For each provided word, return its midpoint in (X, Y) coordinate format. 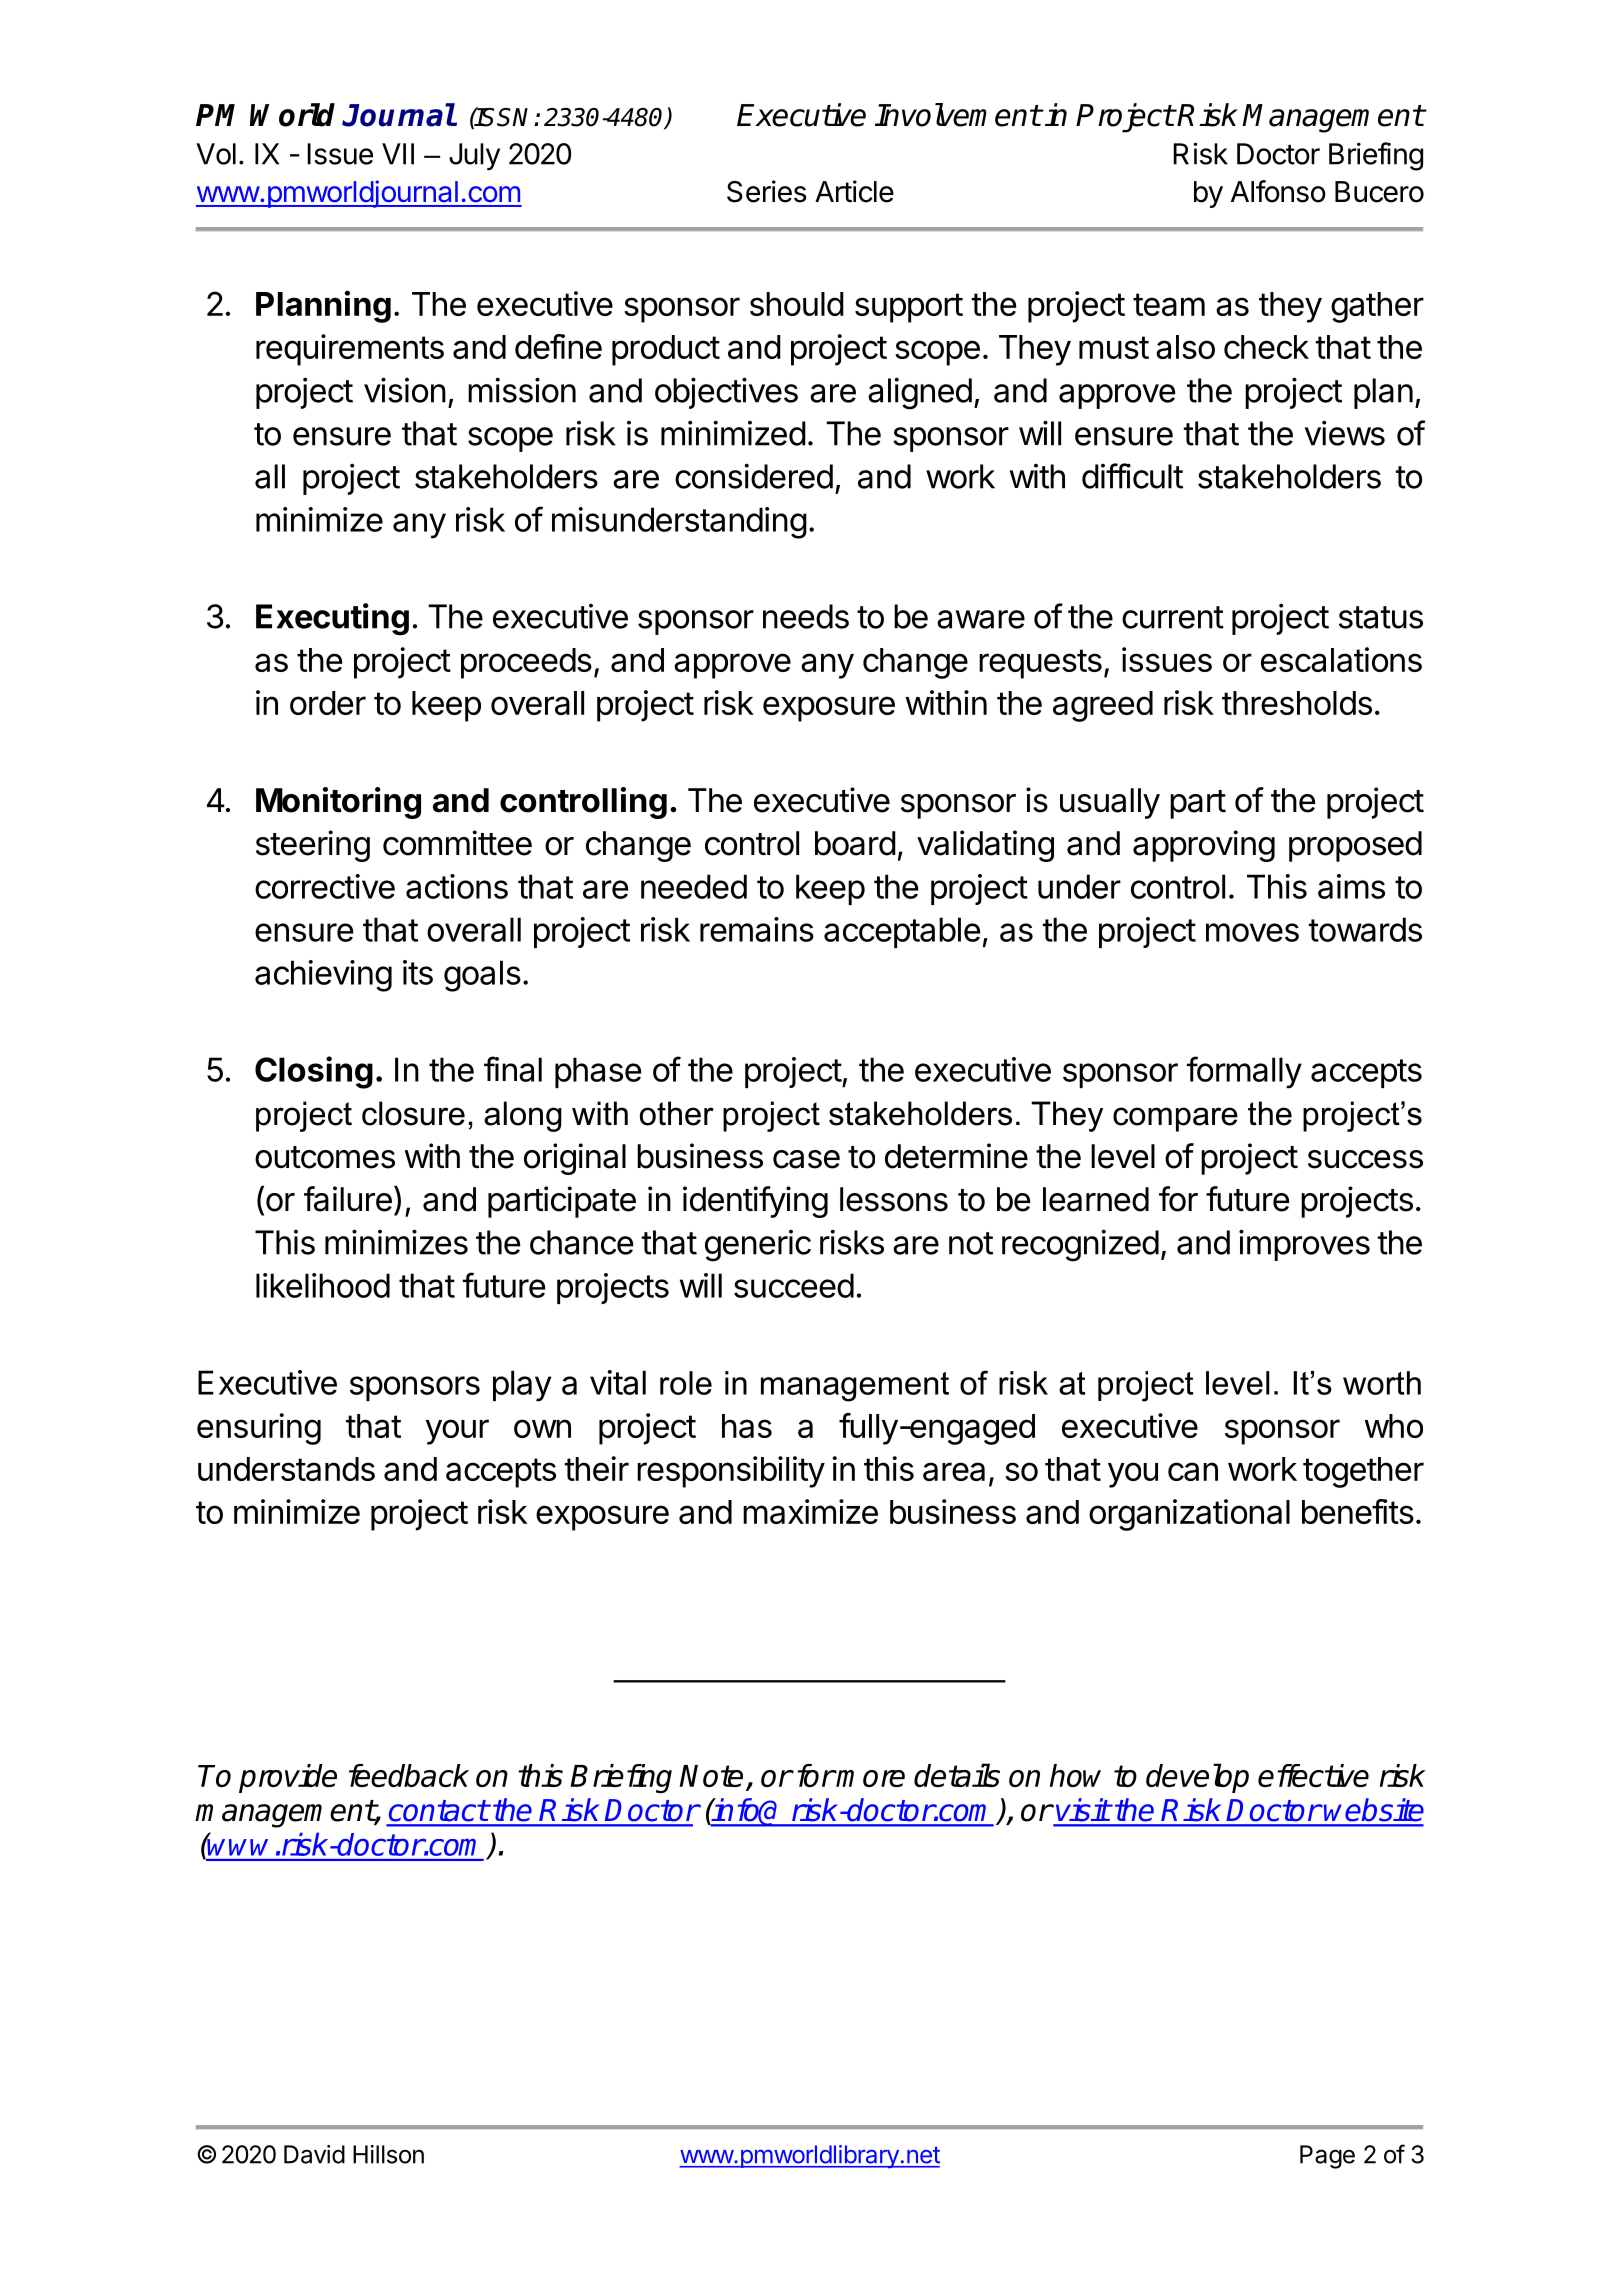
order (328, 703)
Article (854, 191)
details (957, 1775)
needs (806, 616)
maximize (810, 1511)
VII (398, 154)
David (314, 2154)
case (806, 1159)
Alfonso (1278, 191)
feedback (409, 1775)
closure (413, 1113)
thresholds (1297, 703)
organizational (1189, 1515)
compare (1175, 1119)
